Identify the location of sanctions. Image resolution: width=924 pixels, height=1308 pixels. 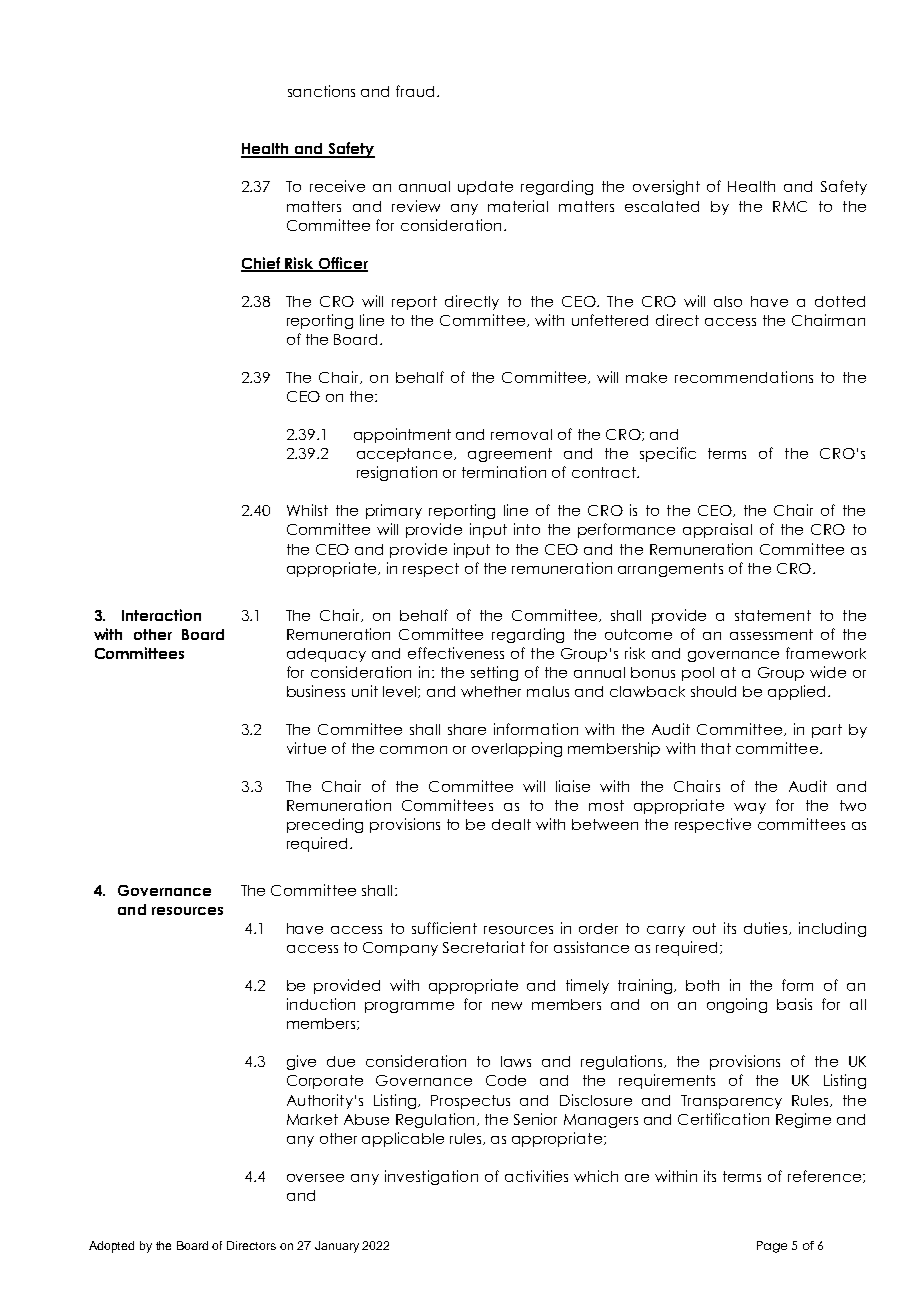
(321, 91).
